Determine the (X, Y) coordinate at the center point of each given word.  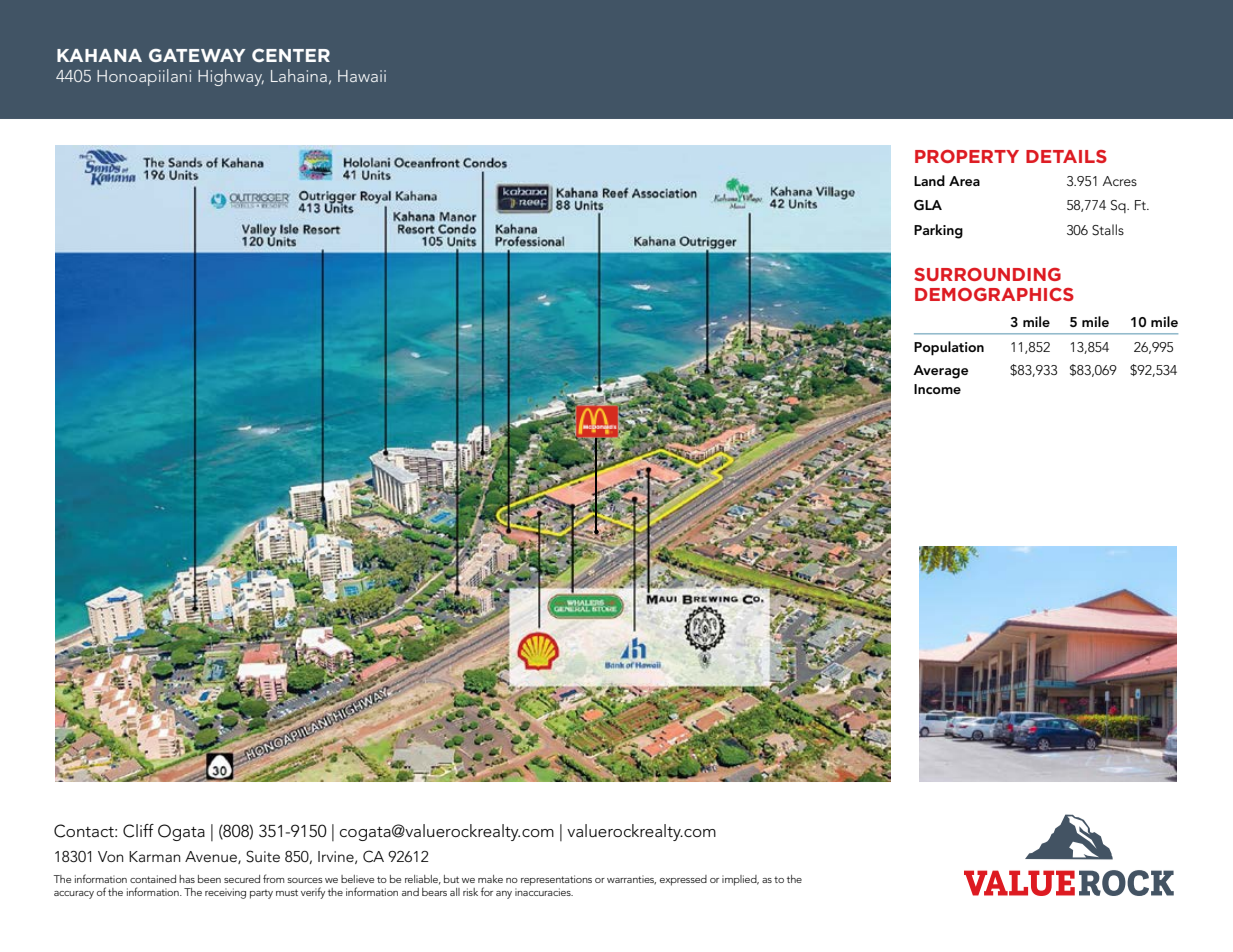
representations (556, 880)
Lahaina (299, 75)
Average (940, 372)
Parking (938, 231)
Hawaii (362, 76)
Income (937, 389)
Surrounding (988, 274)
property (967, 156)
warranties (631, 880)
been (209, 879)
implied (740, 880)
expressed (683, 880)
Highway (231, 77)
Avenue (212, 857)
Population (949, 348)
